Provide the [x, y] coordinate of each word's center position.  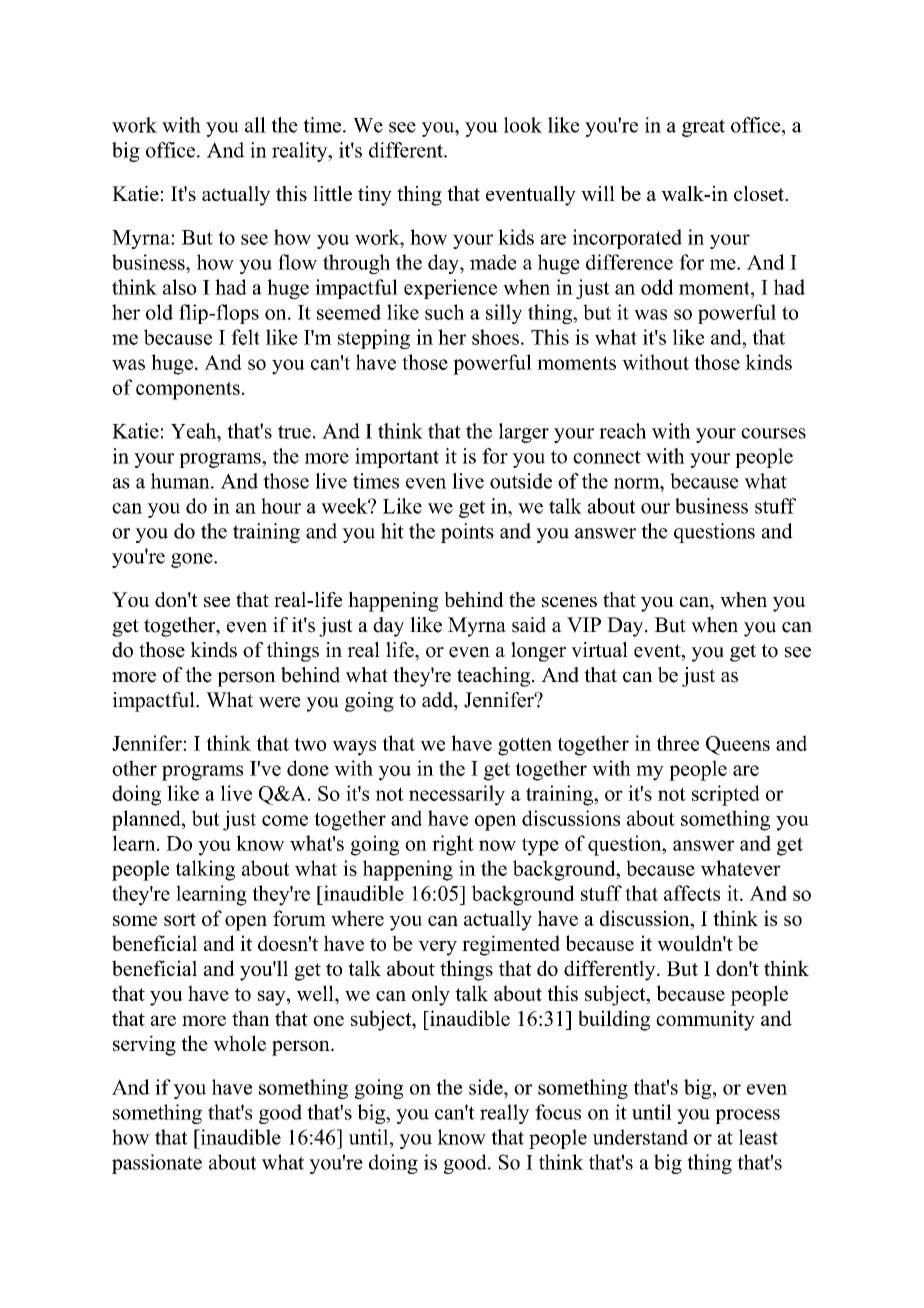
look [523, 125]
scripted [726, 795]
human [181, 481]
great [703, 128]
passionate [157, 1164]
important [397, 458]
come [285, 820]
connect [607, 457]
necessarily [457, 795]
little [332, 193]
